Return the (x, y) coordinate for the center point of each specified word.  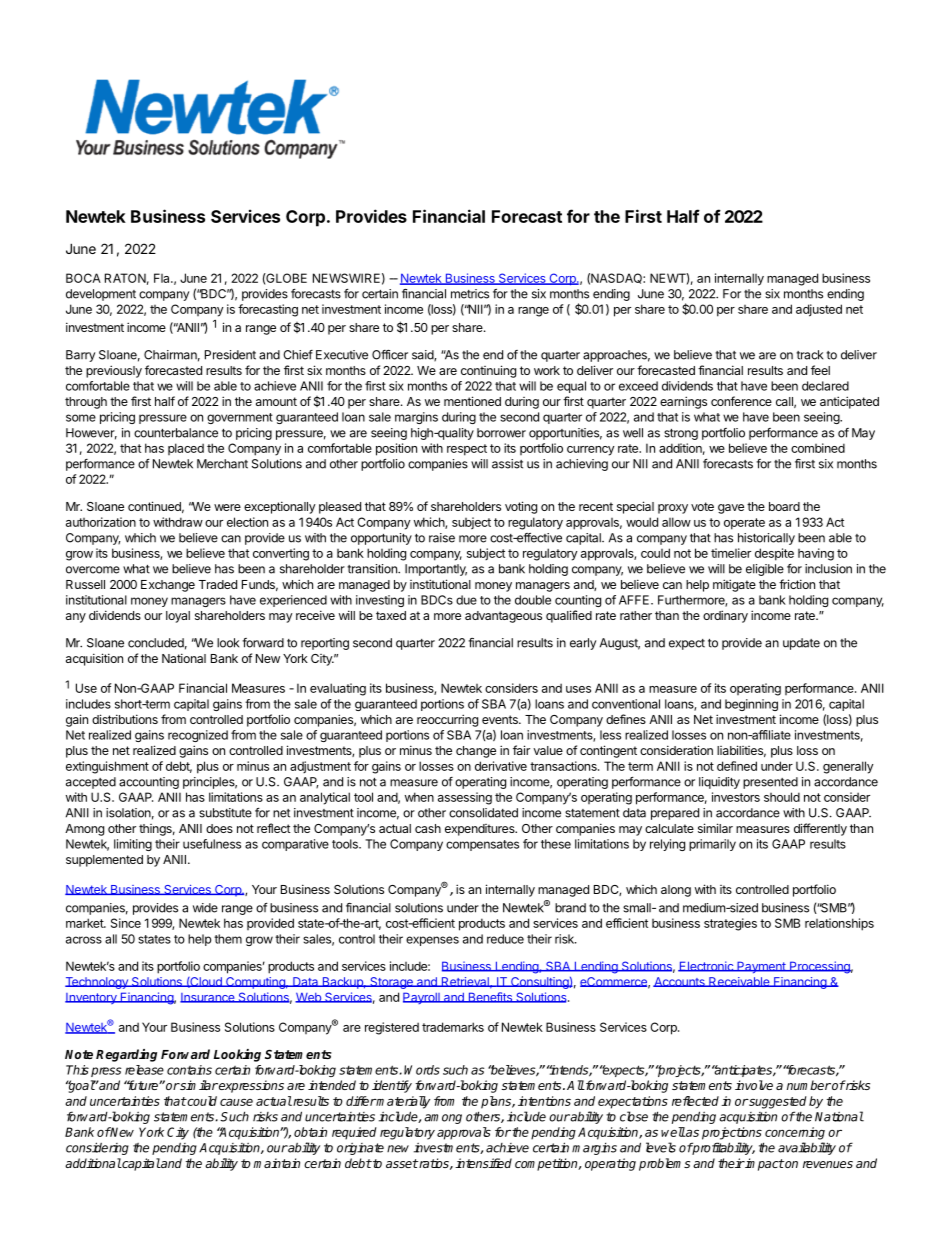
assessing (465, 798)
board (784, 506)
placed (186, 449)
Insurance (208, 998)
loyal (178, 617)
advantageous (503, 617)
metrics (470, 294)
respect (467, 450)
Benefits (490, 997)
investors (736, 797)
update (801, 644)
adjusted (819, 310)
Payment (761, 967)
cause (236, 1102)
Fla (163, 278)
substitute (225, 813)
